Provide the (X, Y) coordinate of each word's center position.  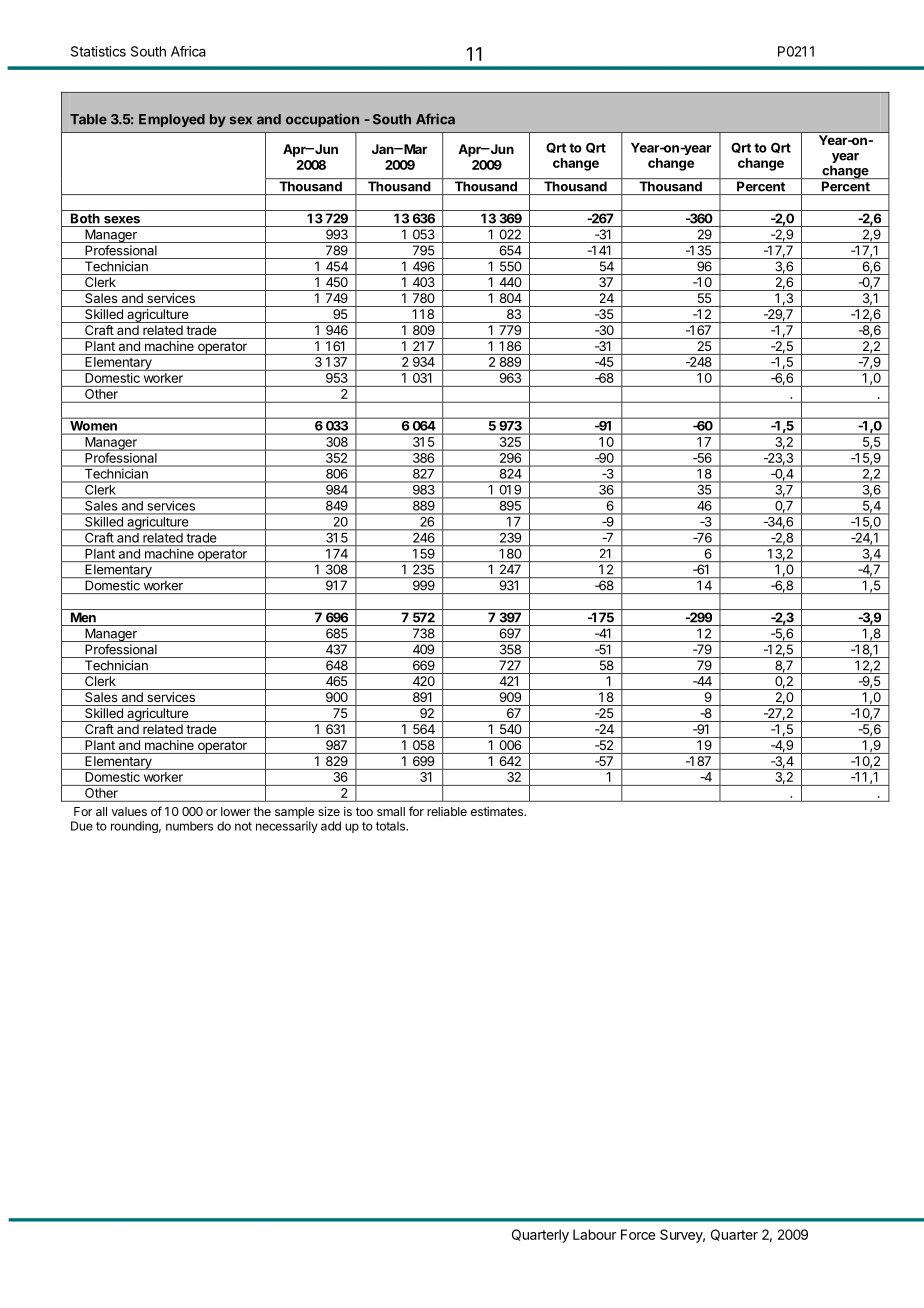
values (129, 811)
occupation (322, 120)
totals (391, 826)
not (243, 826)
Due (82, 826)
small (391, 811)
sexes (122, 220)
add (331, 826)
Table (88, 119)
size (329, 811)
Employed (172, 120)
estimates (498, 811)
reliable (447, 811)
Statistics (98, 51)
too (364, 811)
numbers (189, 826)
